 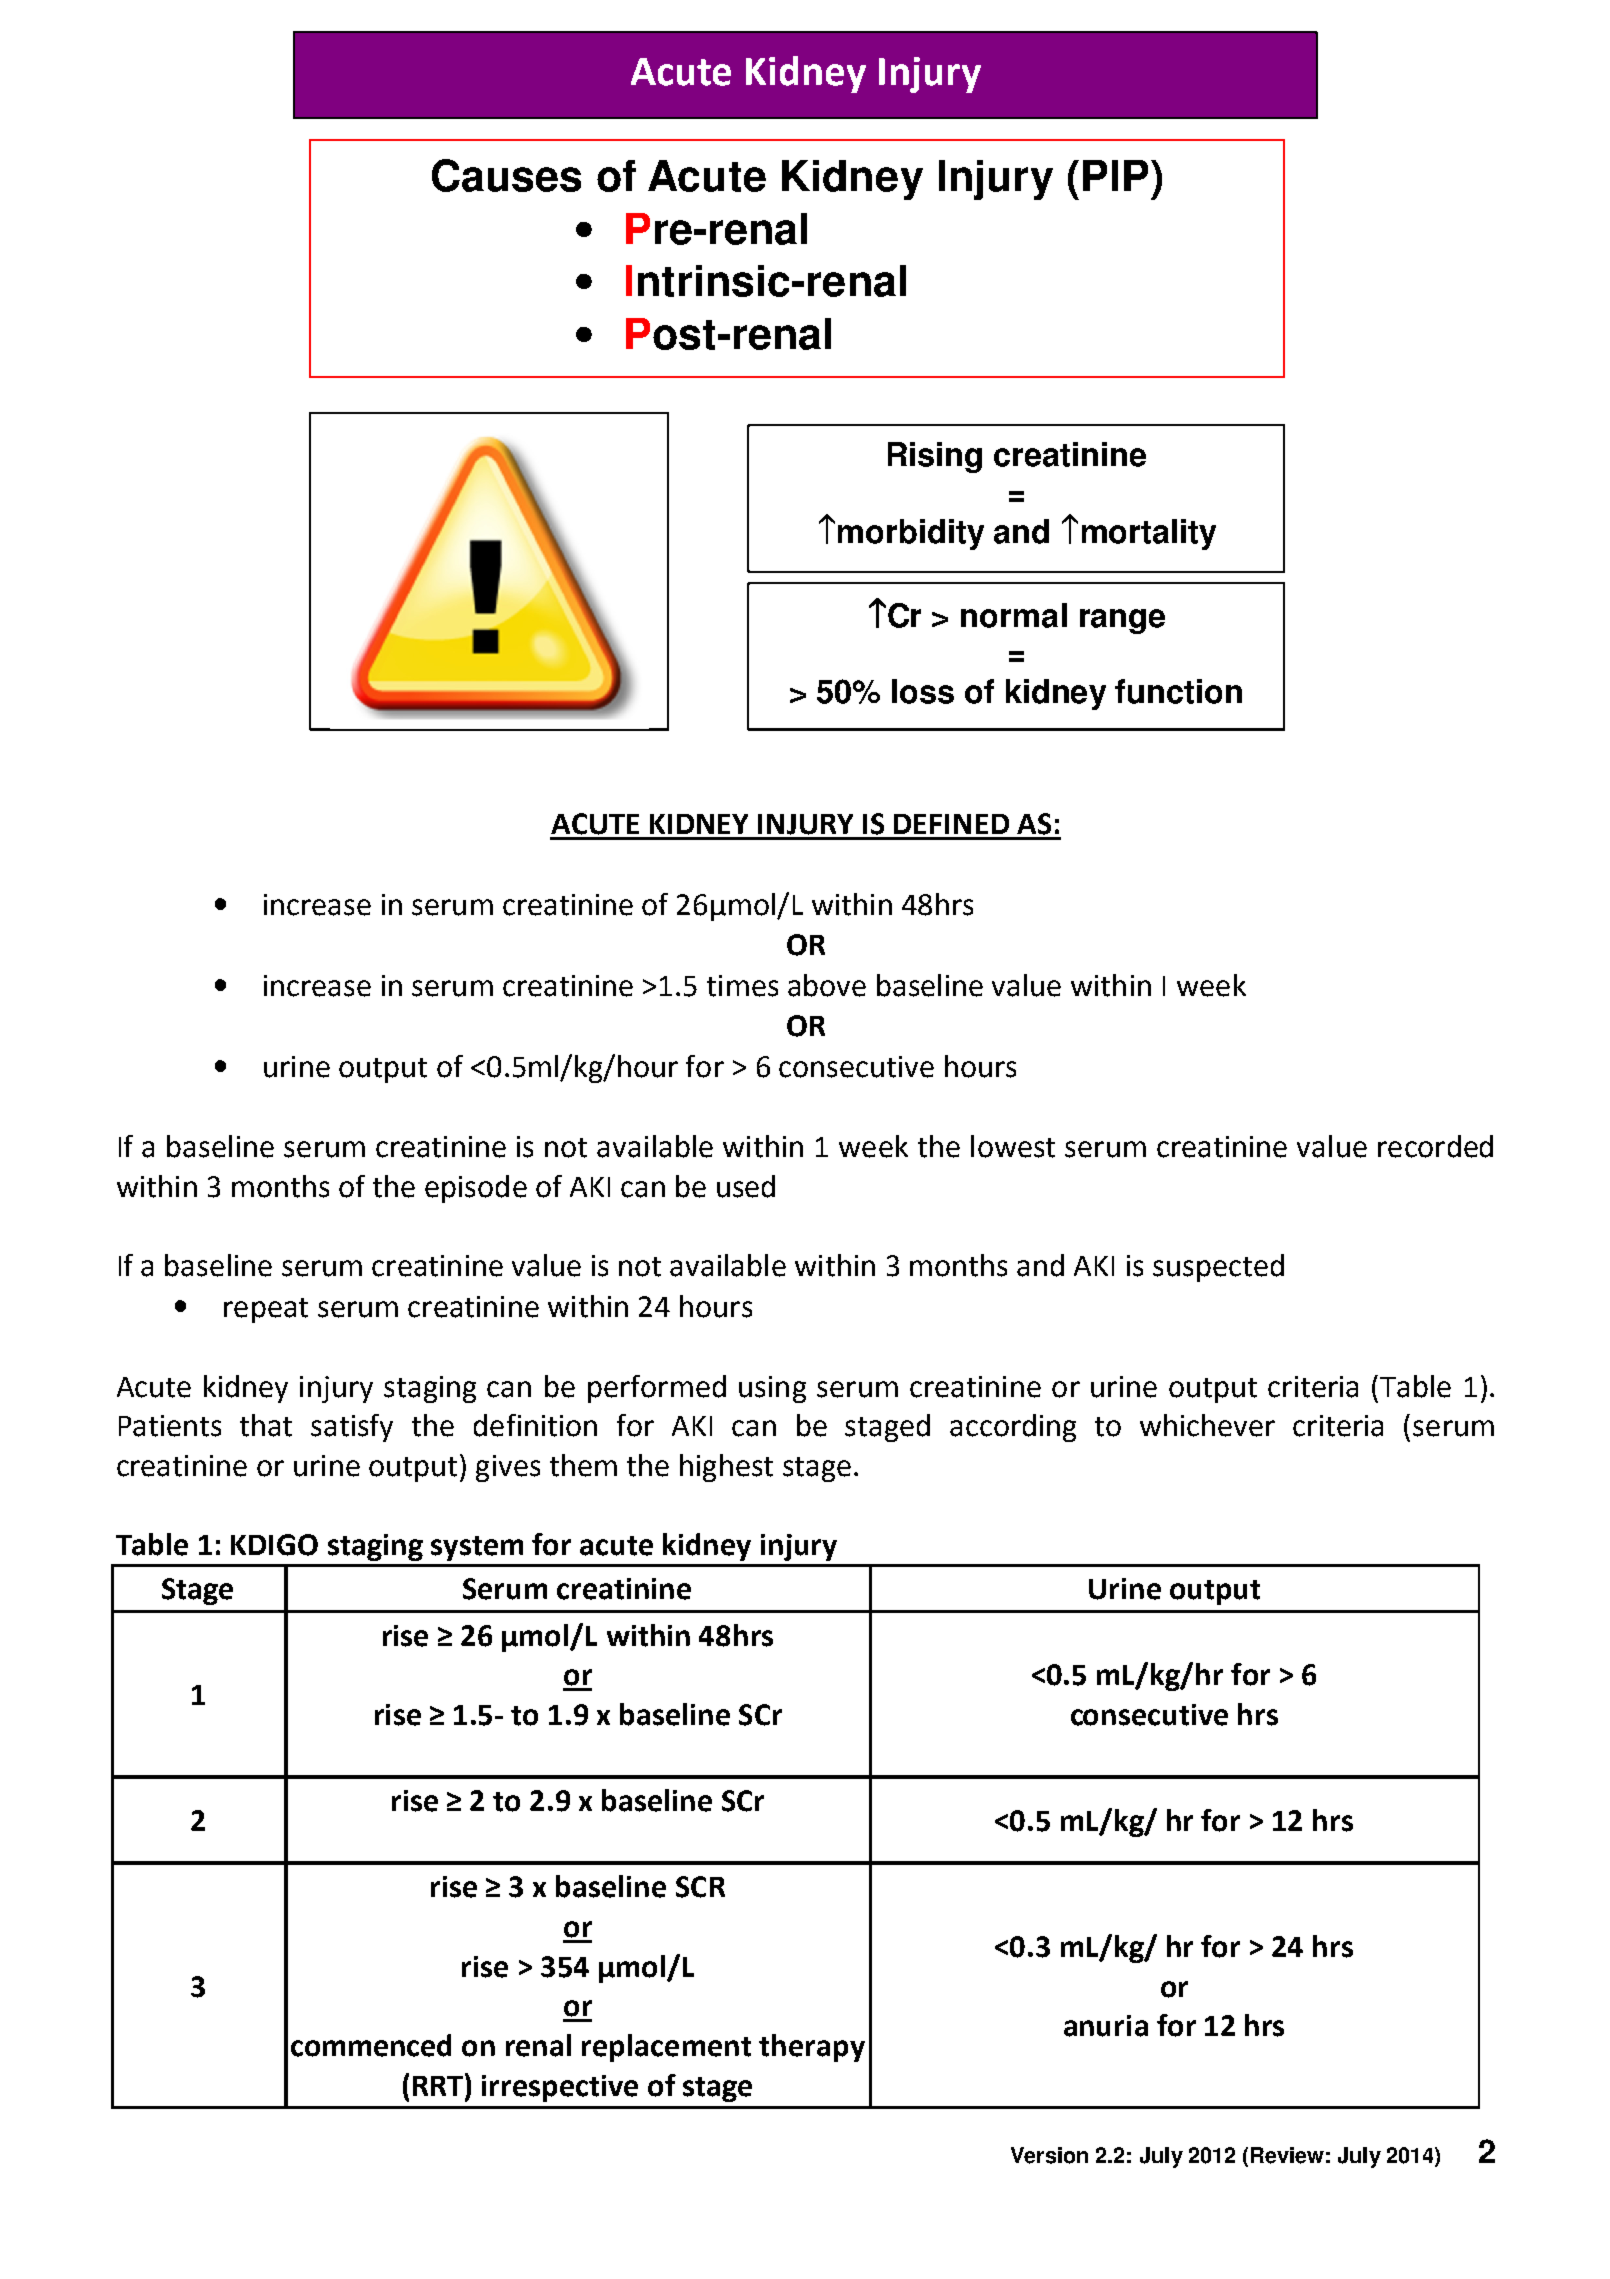 What do you see at coordinates (371, 2045) in the screenshot?
I see `commenced` at bounding box center [371, 2045].
